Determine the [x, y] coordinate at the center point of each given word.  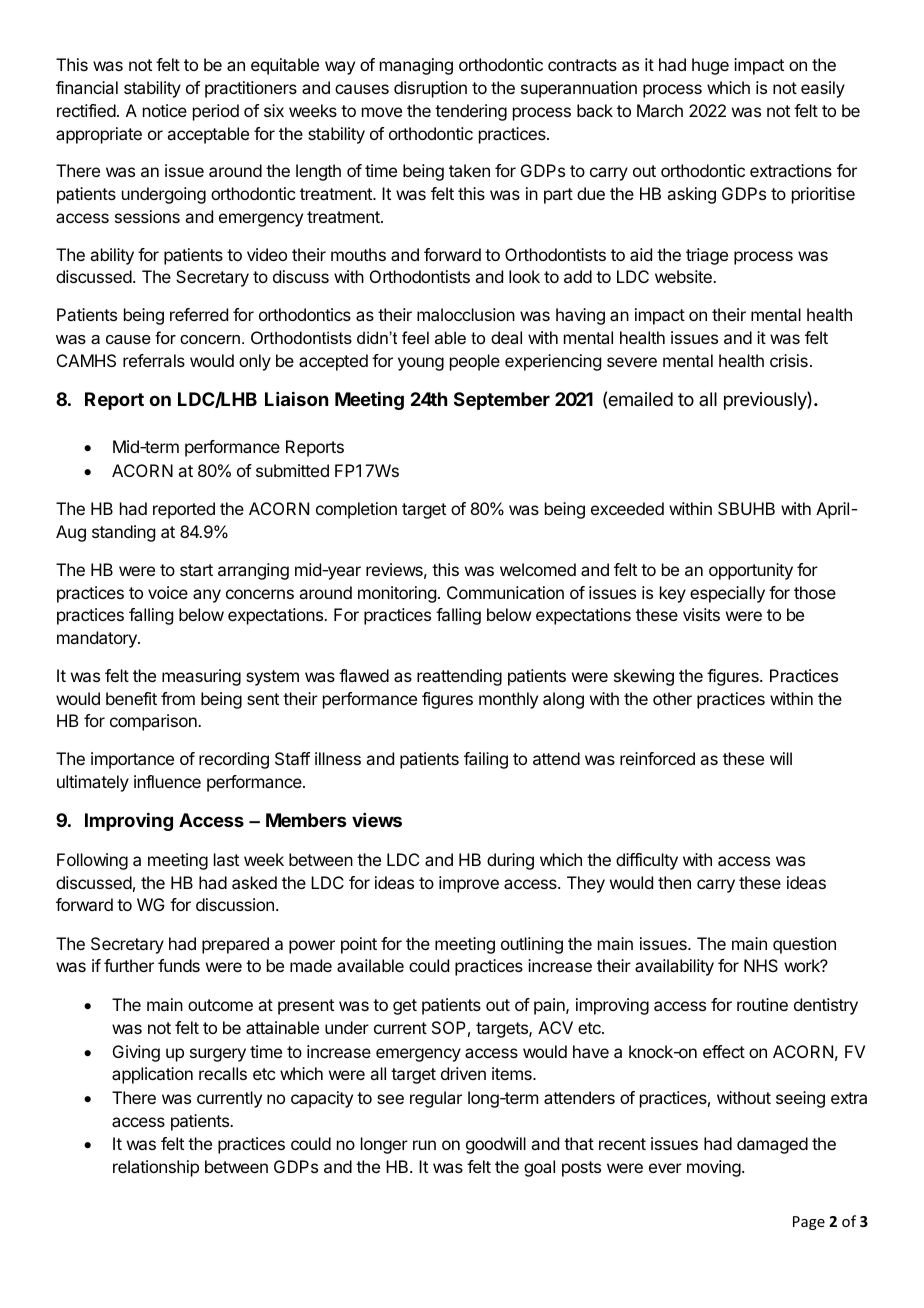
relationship [156, 1168]
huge [710, 66]
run [424, 1145]
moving [715, 1168]
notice [165, 110]
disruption [430, 89]
